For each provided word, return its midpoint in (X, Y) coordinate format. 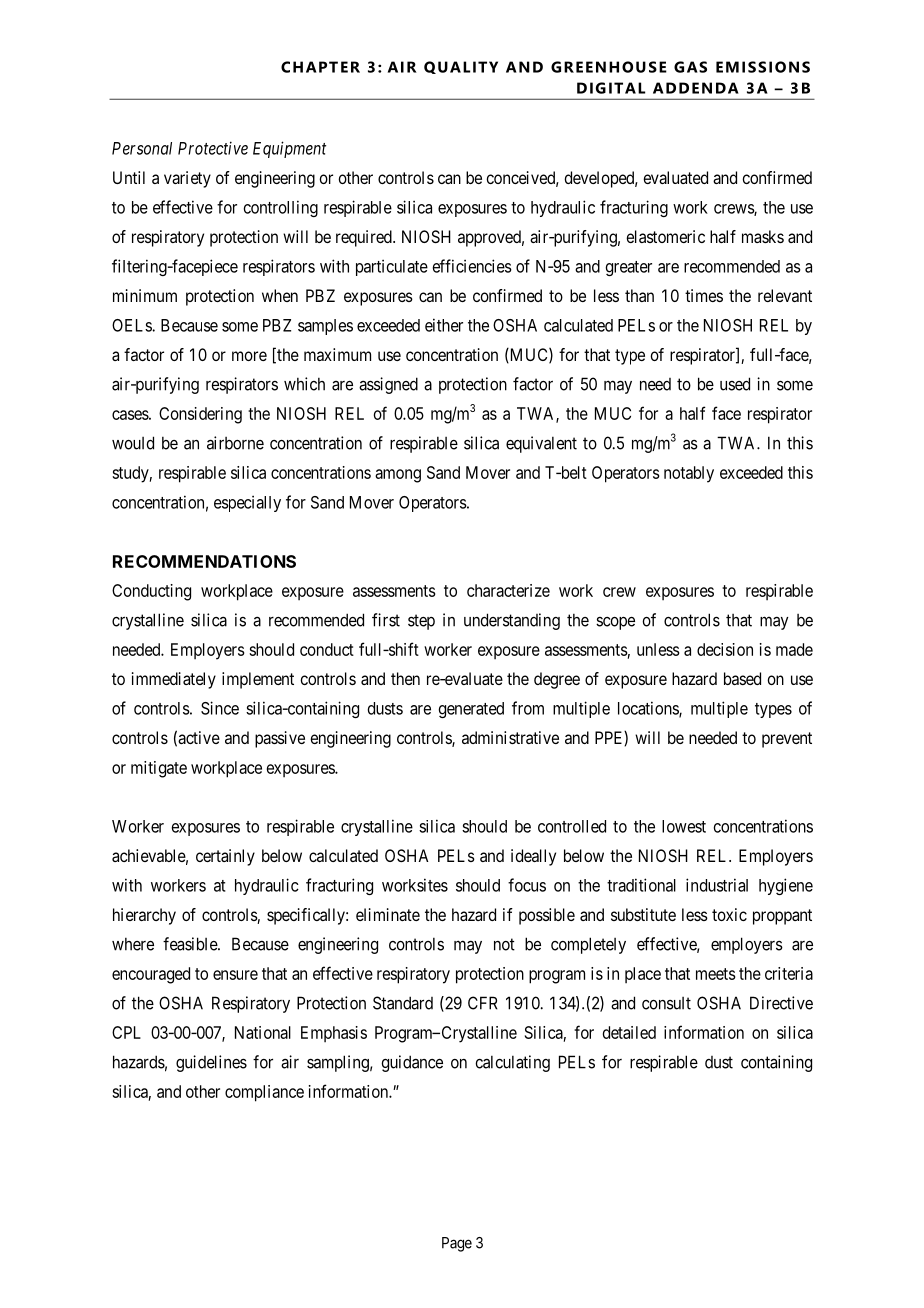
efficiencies (472, 266)
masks (763, 236)
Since (220, 708)
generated (471, 710)
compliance (264, 1093)
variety (187, 179)
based (742, 678)
